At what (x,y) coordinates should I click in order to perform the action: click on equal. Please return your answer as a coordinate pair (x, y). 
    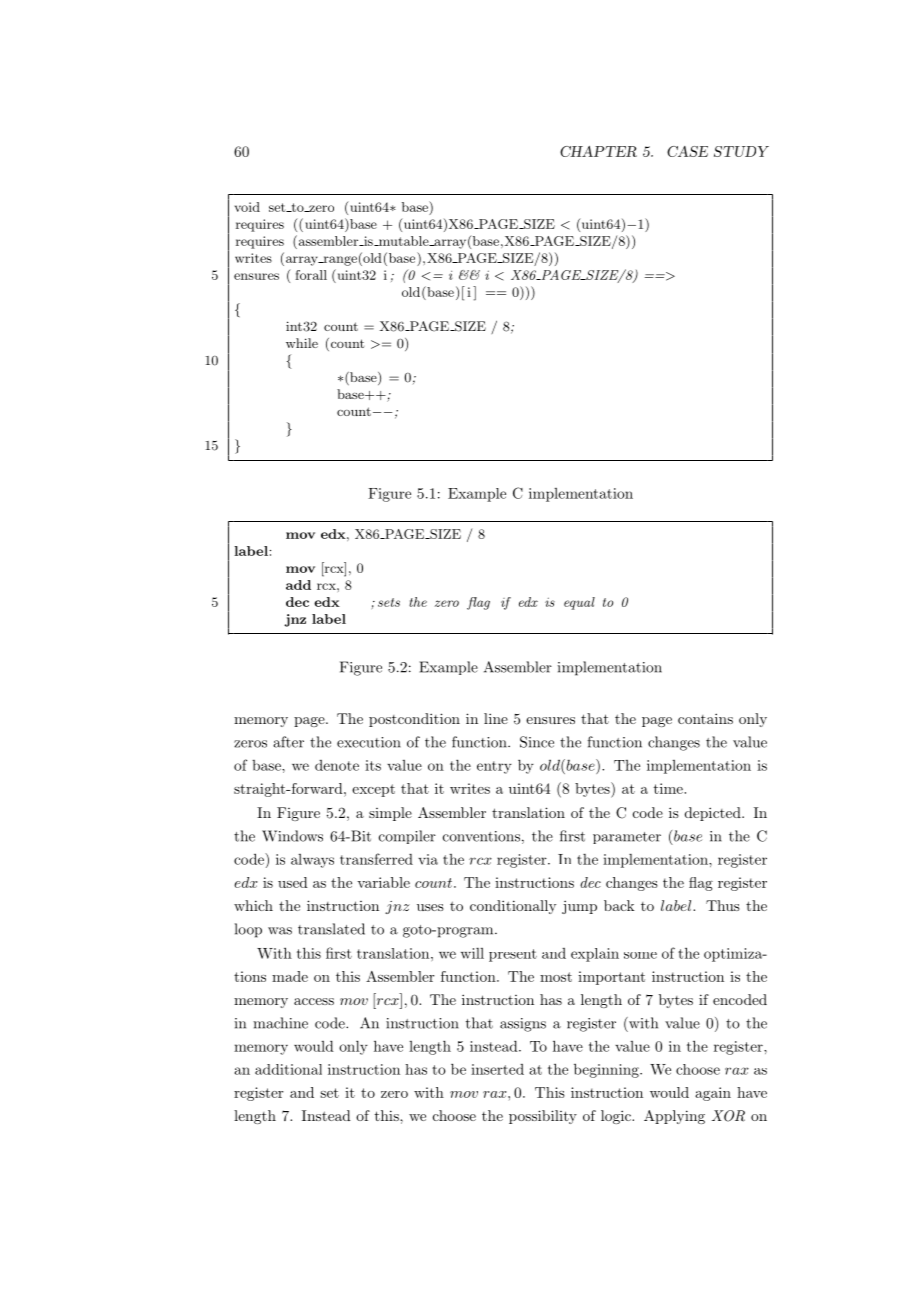
    Looking at the image, I should click on (579, 603).
